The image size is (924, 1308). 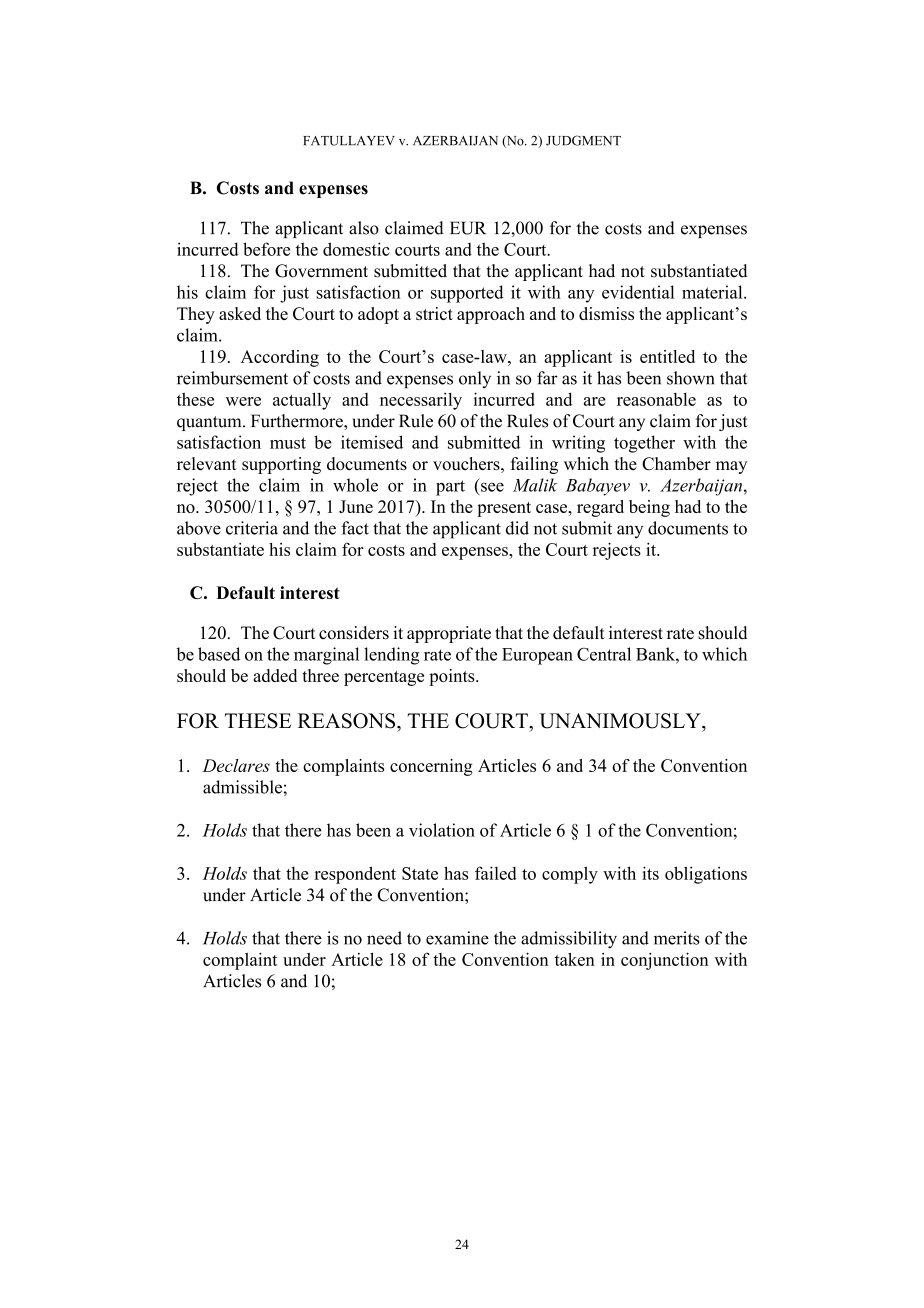 What do you see at coordinates (243, 401) in the screenshot?
I see `were` at bounding box center [243, 401].
